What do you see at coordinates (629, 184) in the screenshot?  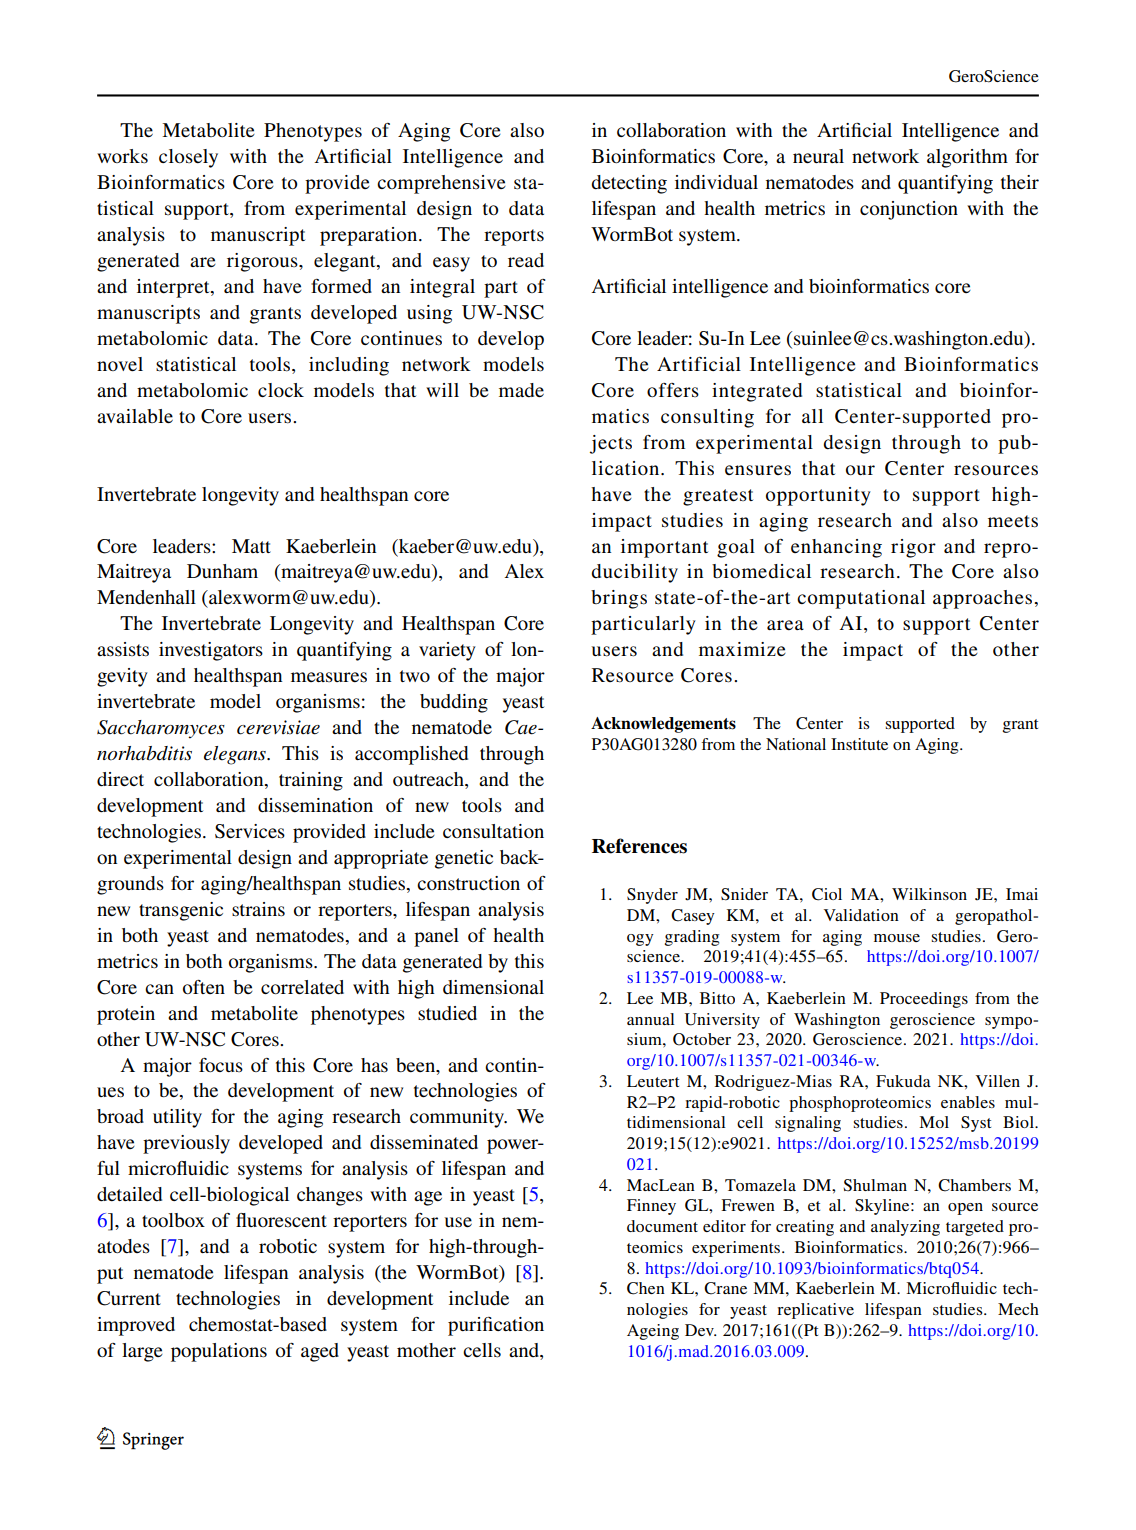 I see `detecting` at bounding box center [629, 184].
